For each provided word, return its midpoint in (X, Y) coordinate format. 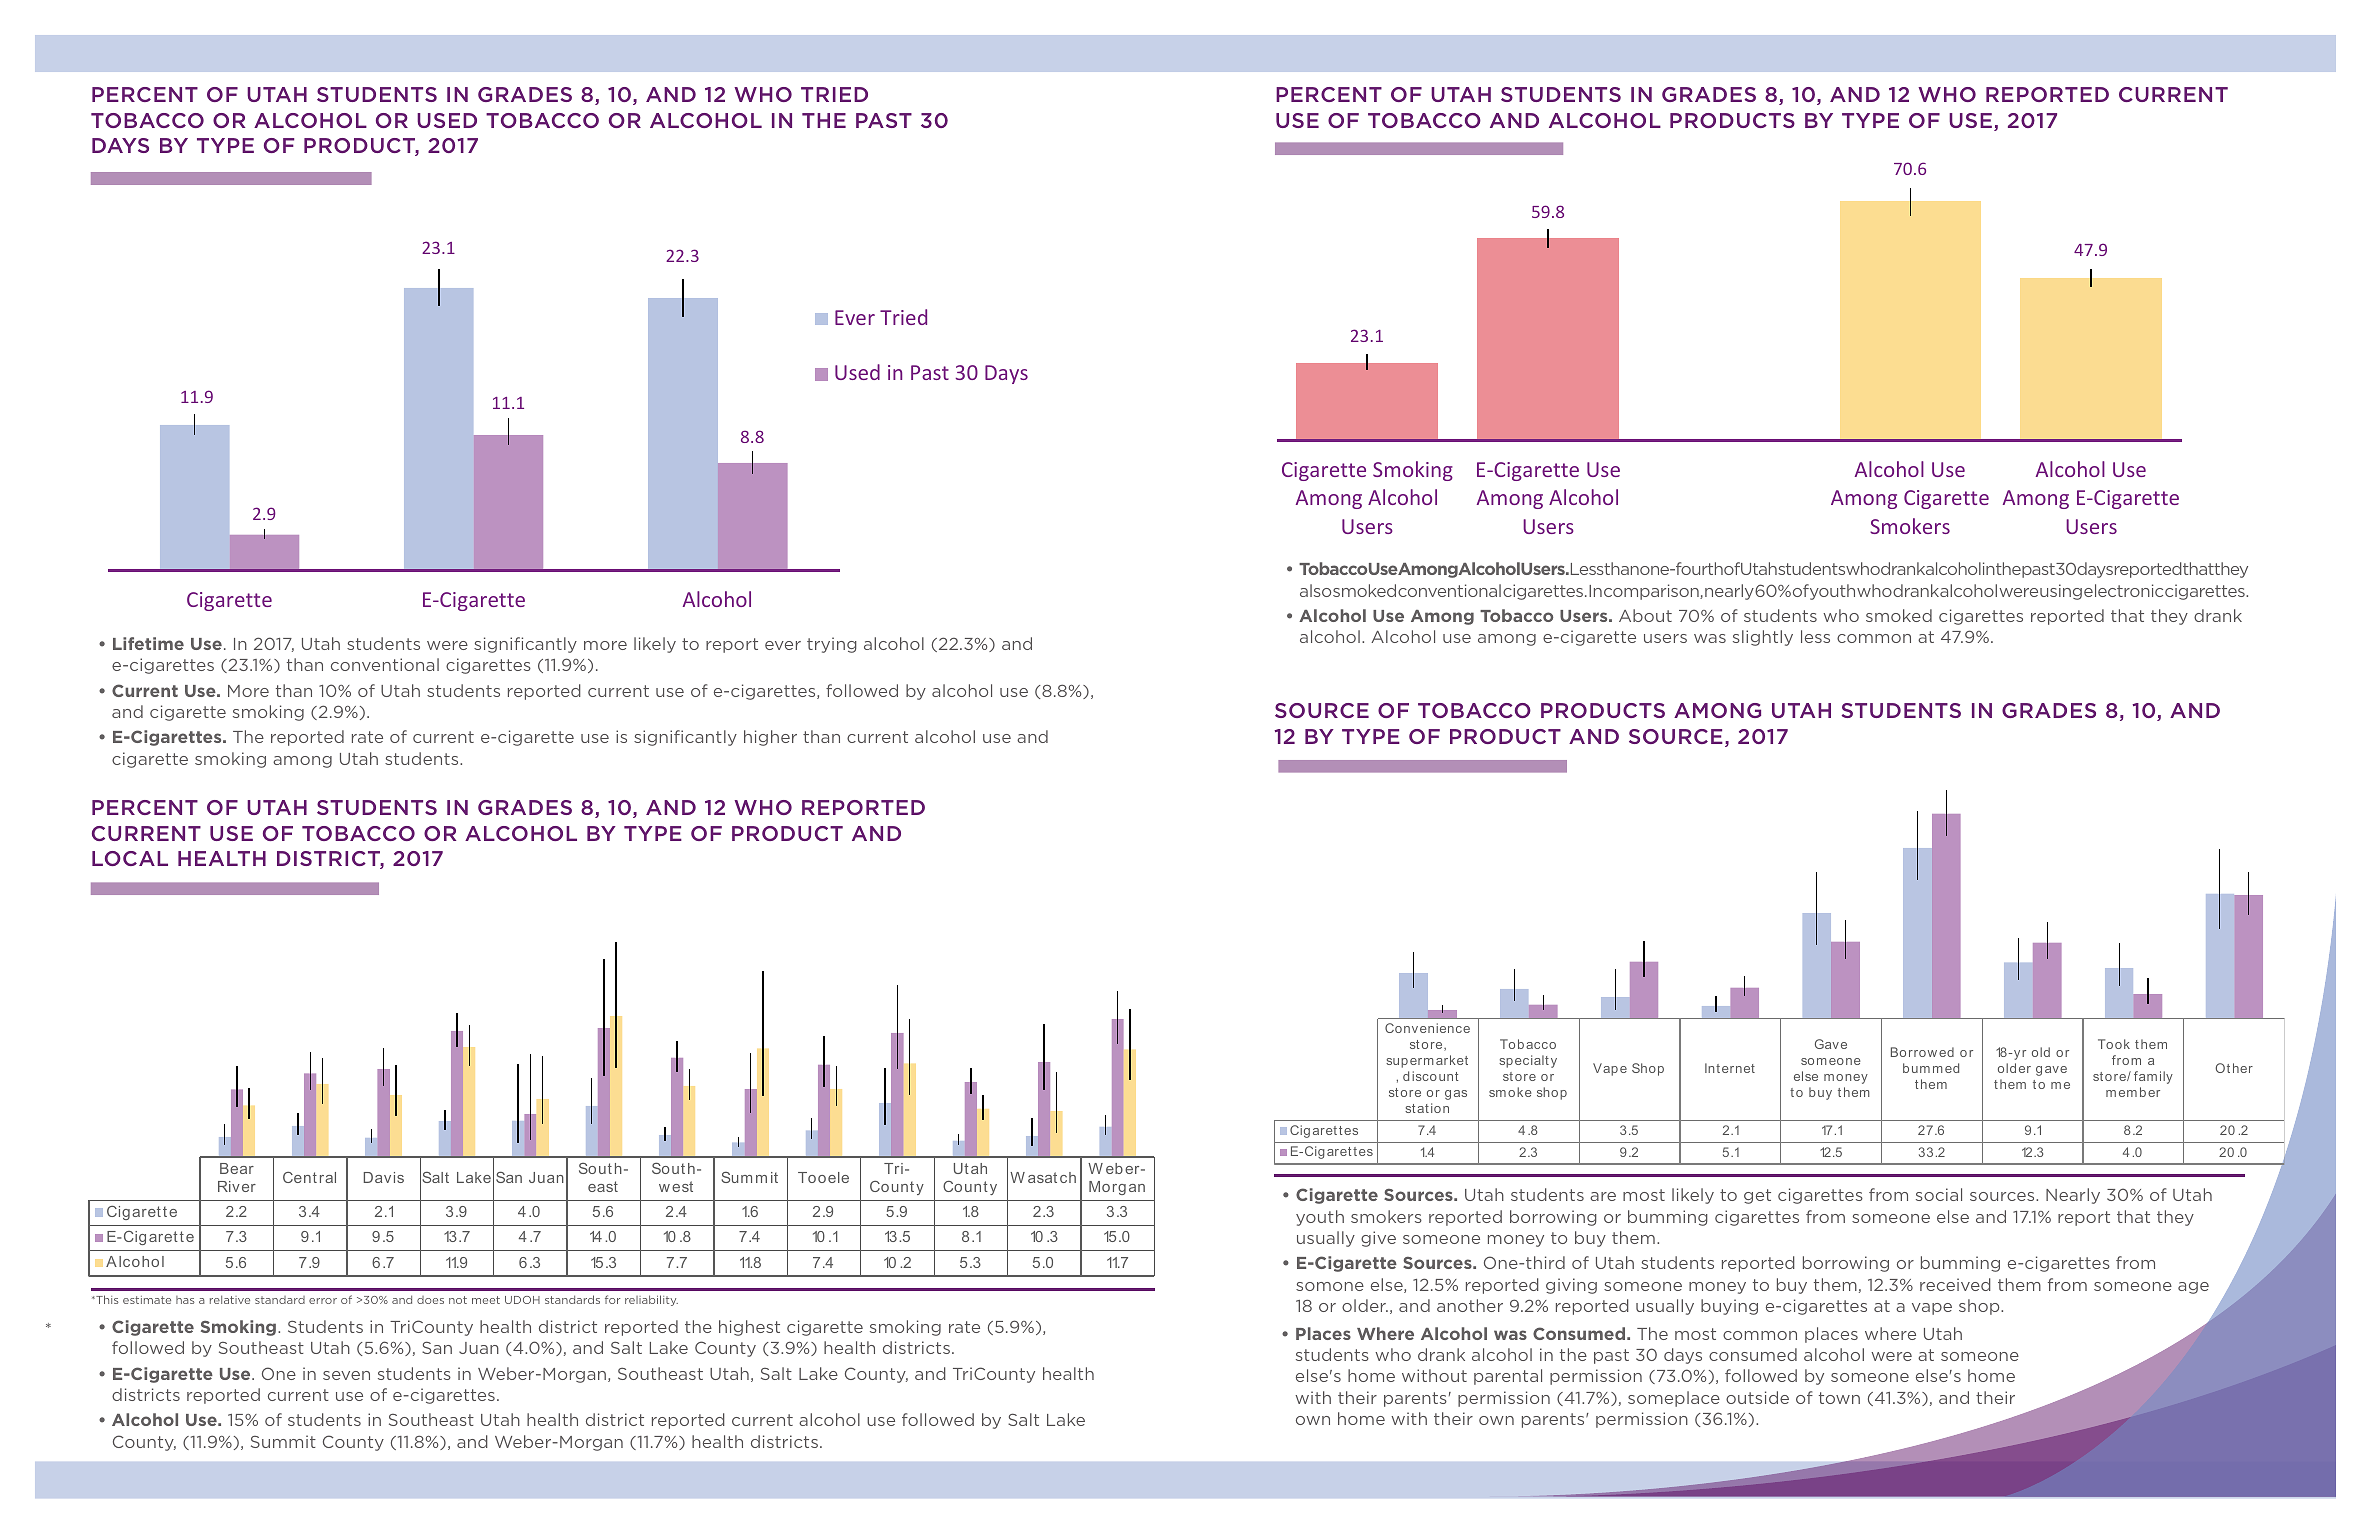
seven (346, 1375)
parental (1508, 1377)
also (1315, 590)
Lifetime (148, 643)
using (2061, 592)
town (1839, 1398)
